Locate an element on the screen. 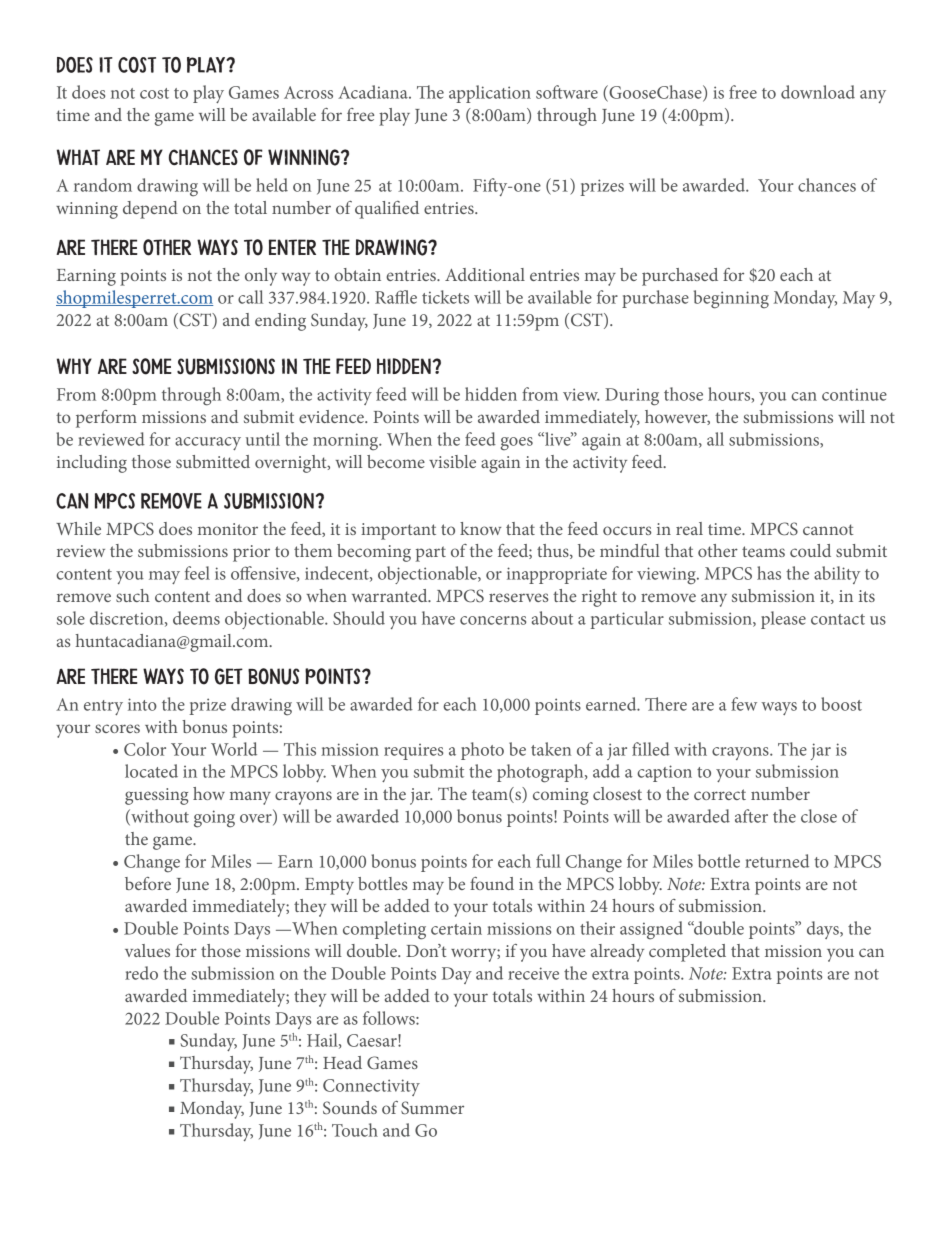  deems is located at coordinates (196, 618).
